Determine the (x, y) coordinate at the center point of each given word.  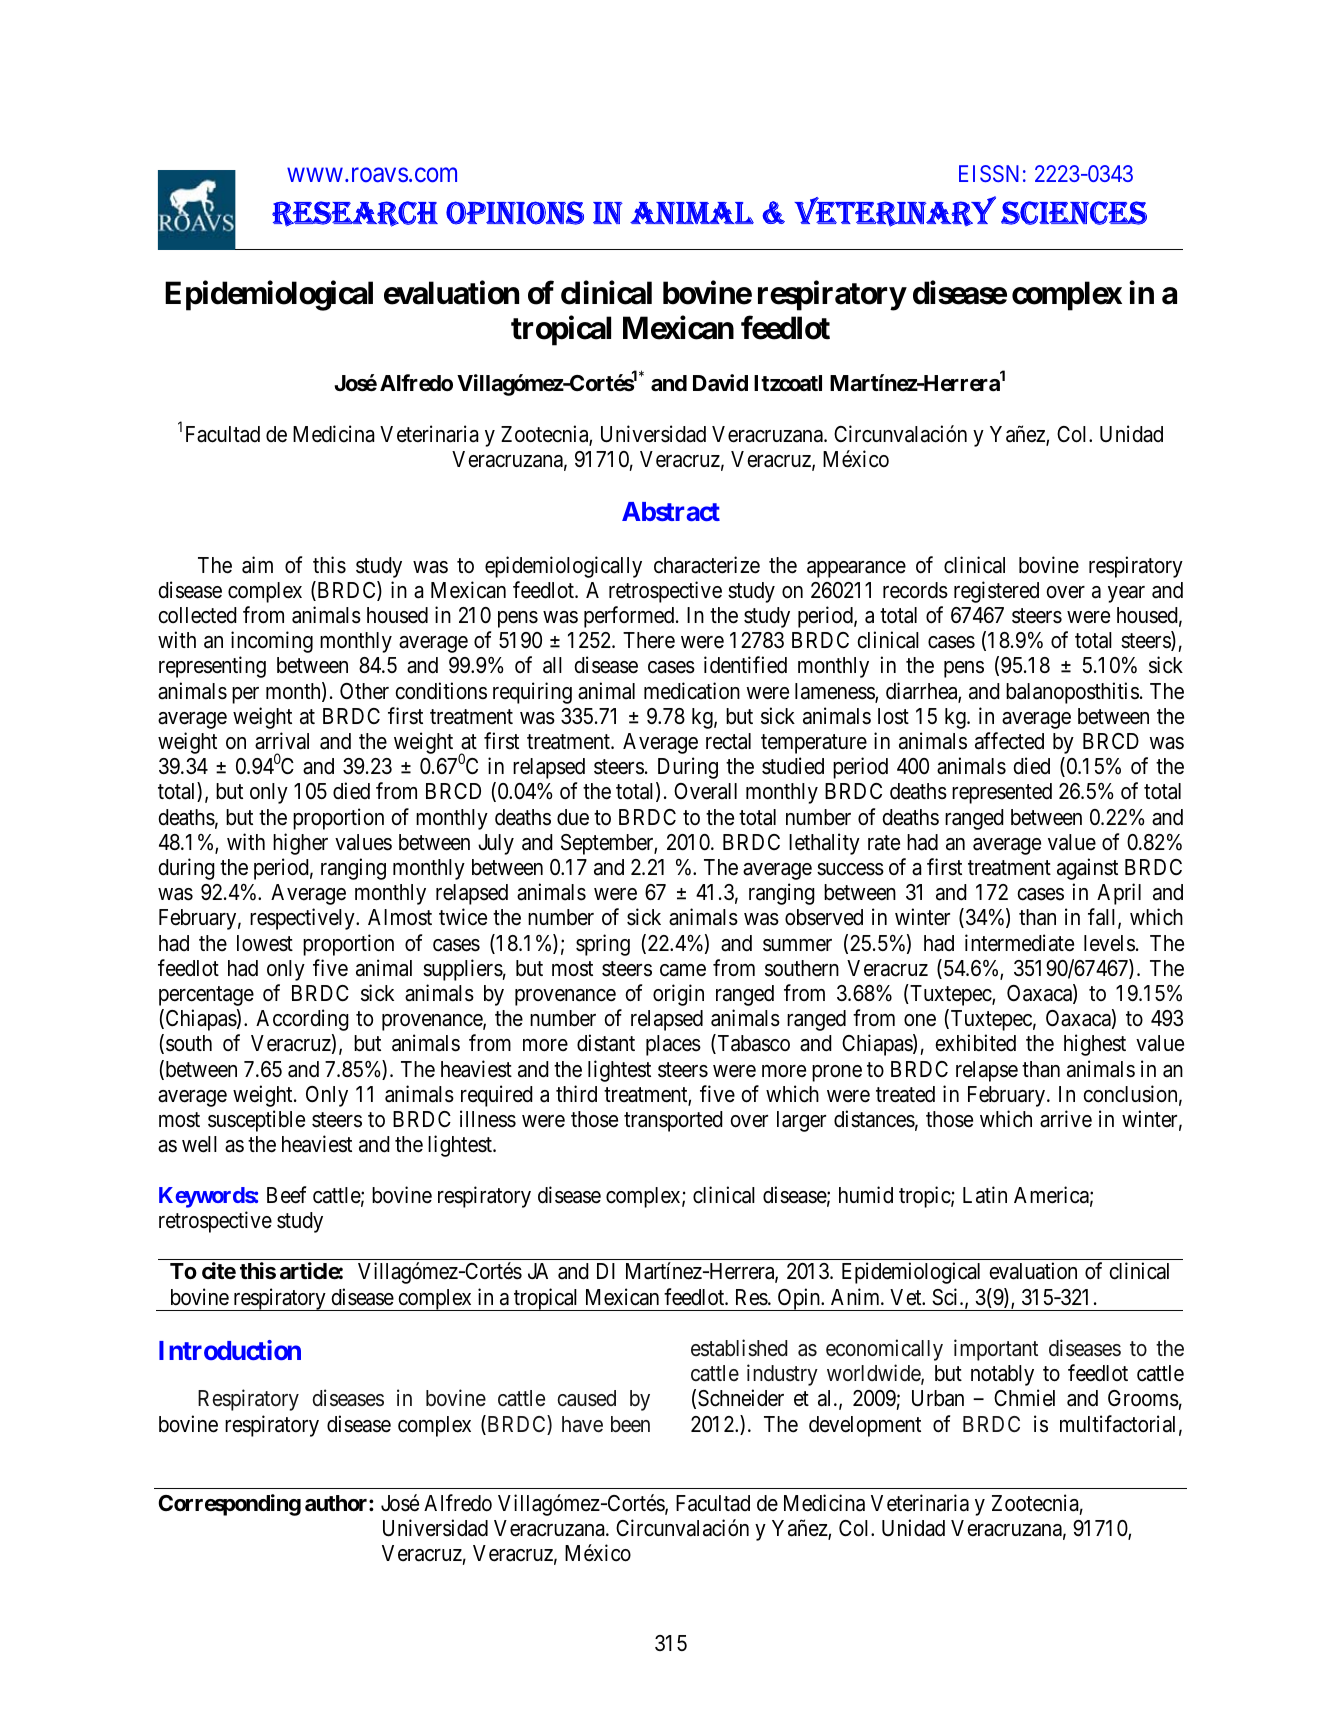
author (337, 1503)
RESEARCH (355, 214)
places (673, 1045)
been (630, 1424)
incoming (272, 642)
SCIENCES (1074, 213)
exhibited (975, 1043)
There (649, 640)
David (720, 383)
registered (996, 592)
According (302, 1020)
